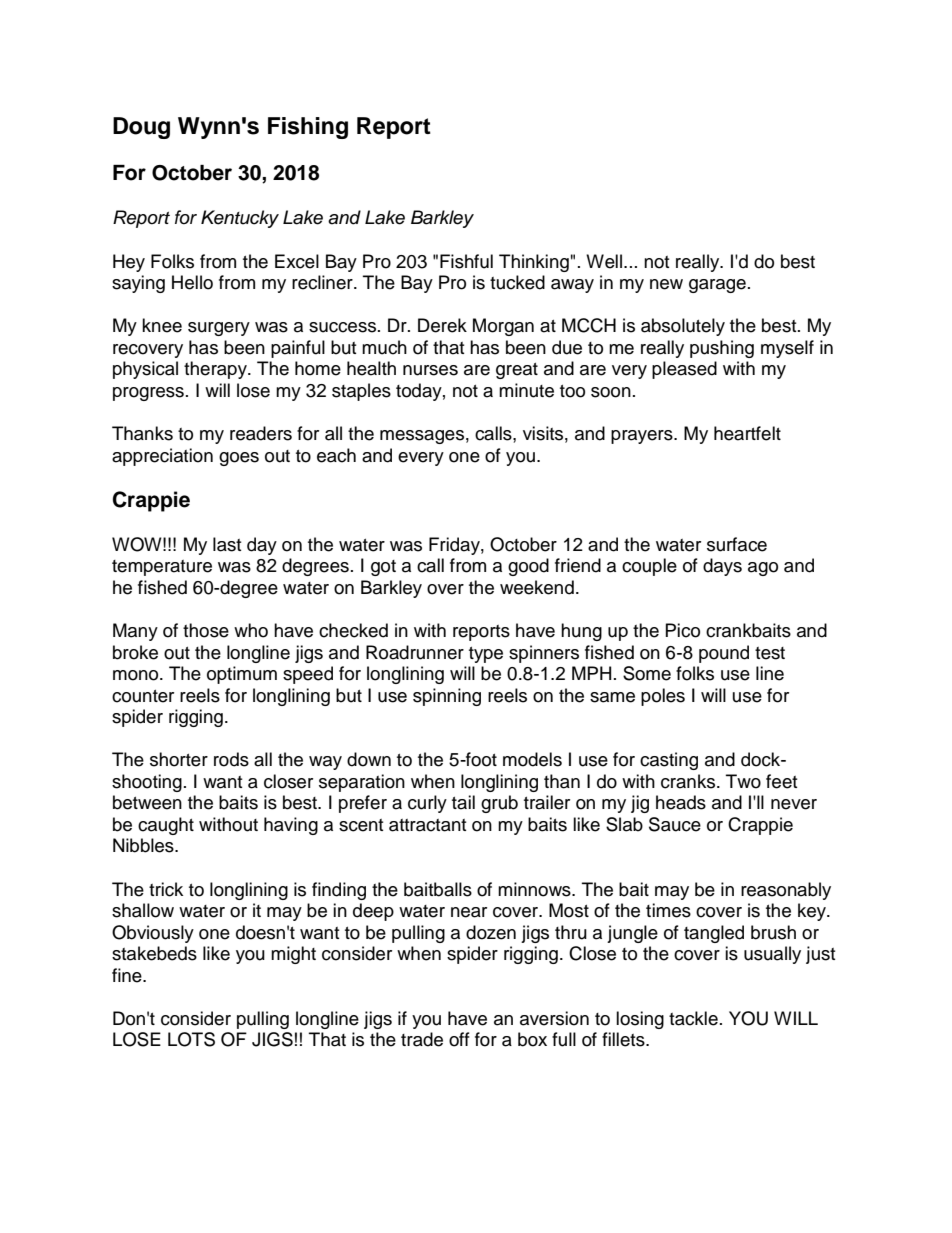 Image resolution: width=952 pixels, height=1233 pixels. What do you see at coordinates (722, 567) in the document?
I see `days` at bounding box center [722, 567].
